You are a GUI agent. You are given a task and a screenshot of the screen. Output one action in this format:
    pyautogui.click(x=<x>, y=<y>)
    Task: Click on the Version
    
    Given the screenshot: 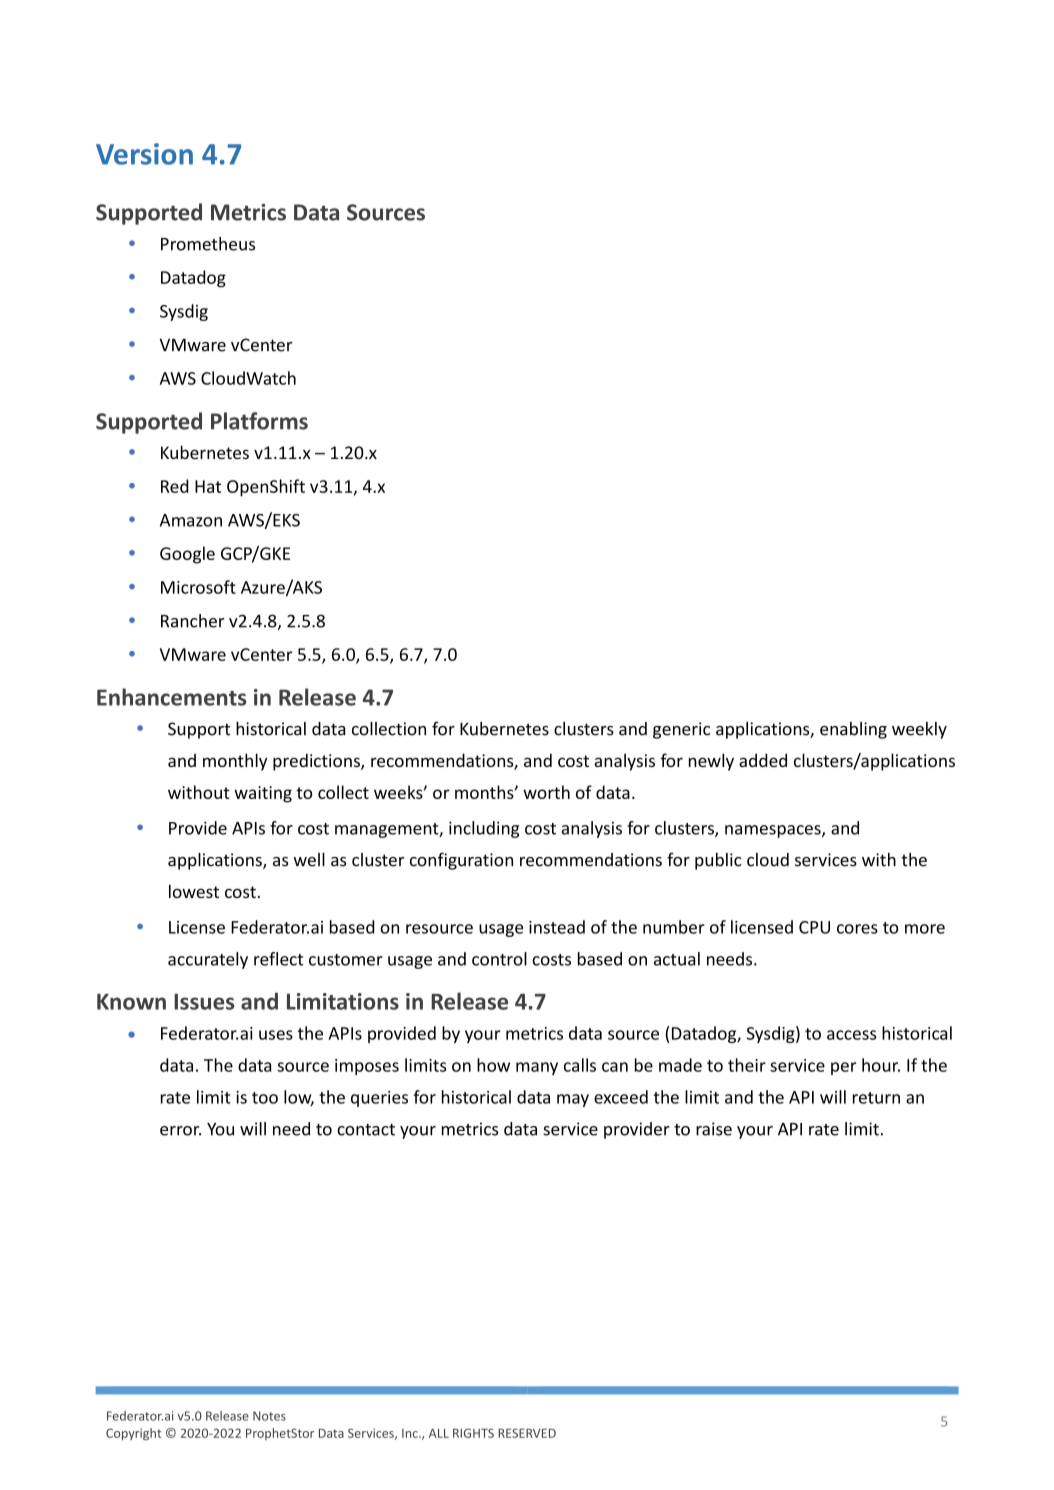 What is the action you would take?
    pyautogui.click(x=144, y=154)
